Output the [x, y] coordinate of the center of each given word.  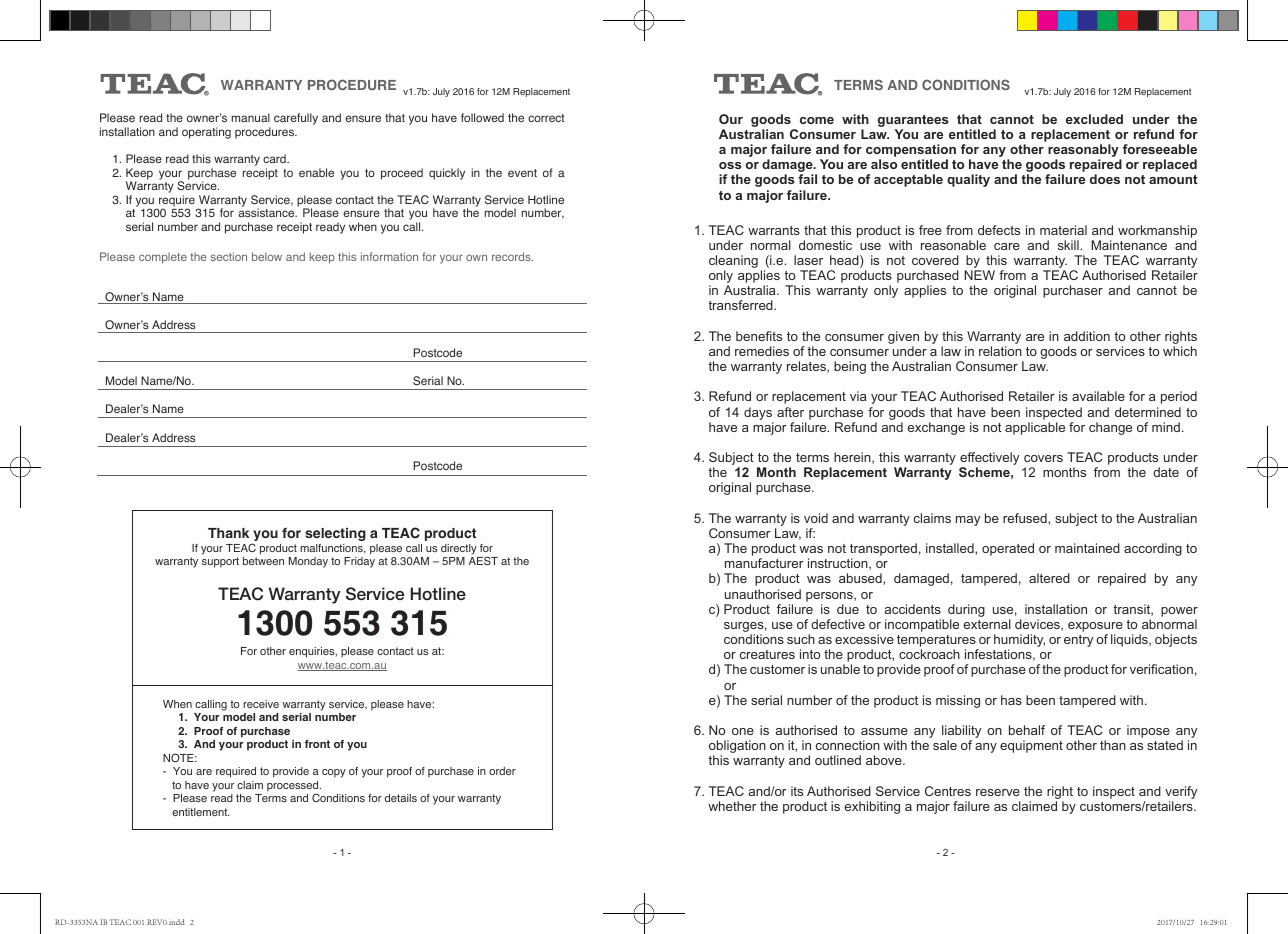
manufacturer [764, 563]
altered [1049, 578]
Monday [308, 562]
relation [1000, 351]
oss [730, 165]
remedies [762, 351]
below [267, 256]
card [275, 158]
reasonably [1084, 152]
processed [294, 787]
